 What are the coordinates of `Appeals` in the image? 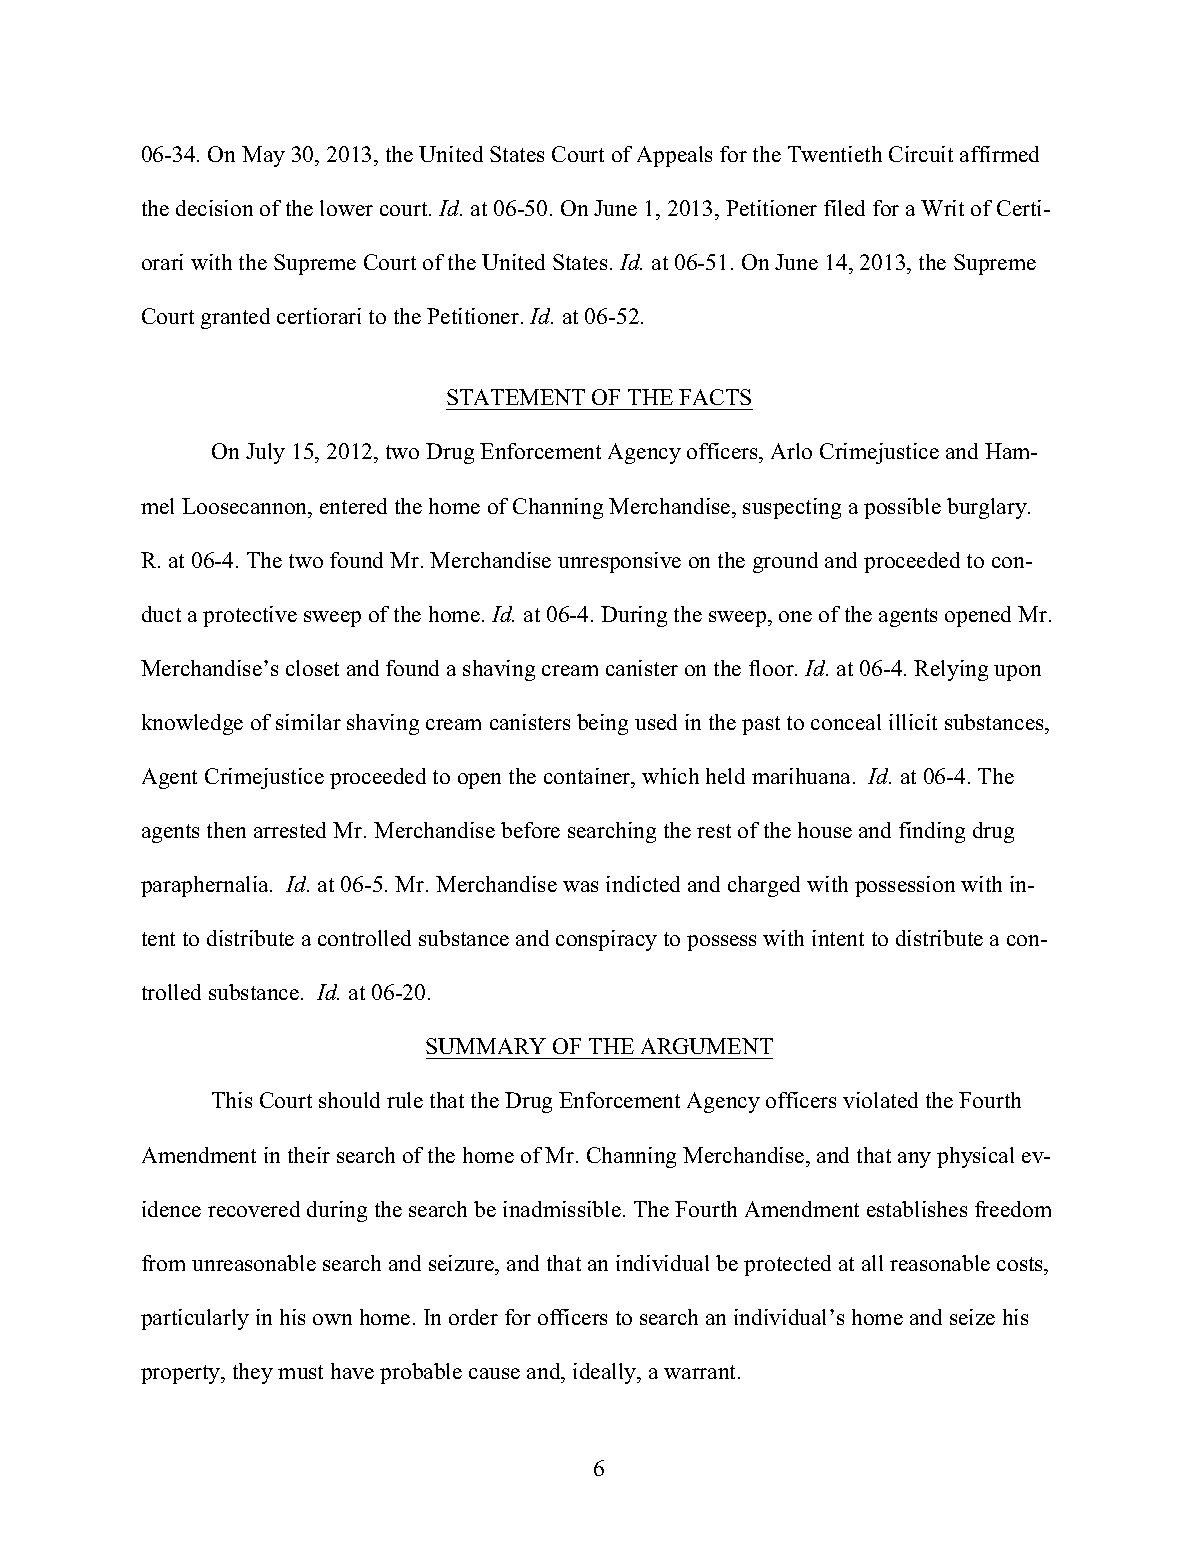 It's located at (674, 156).
